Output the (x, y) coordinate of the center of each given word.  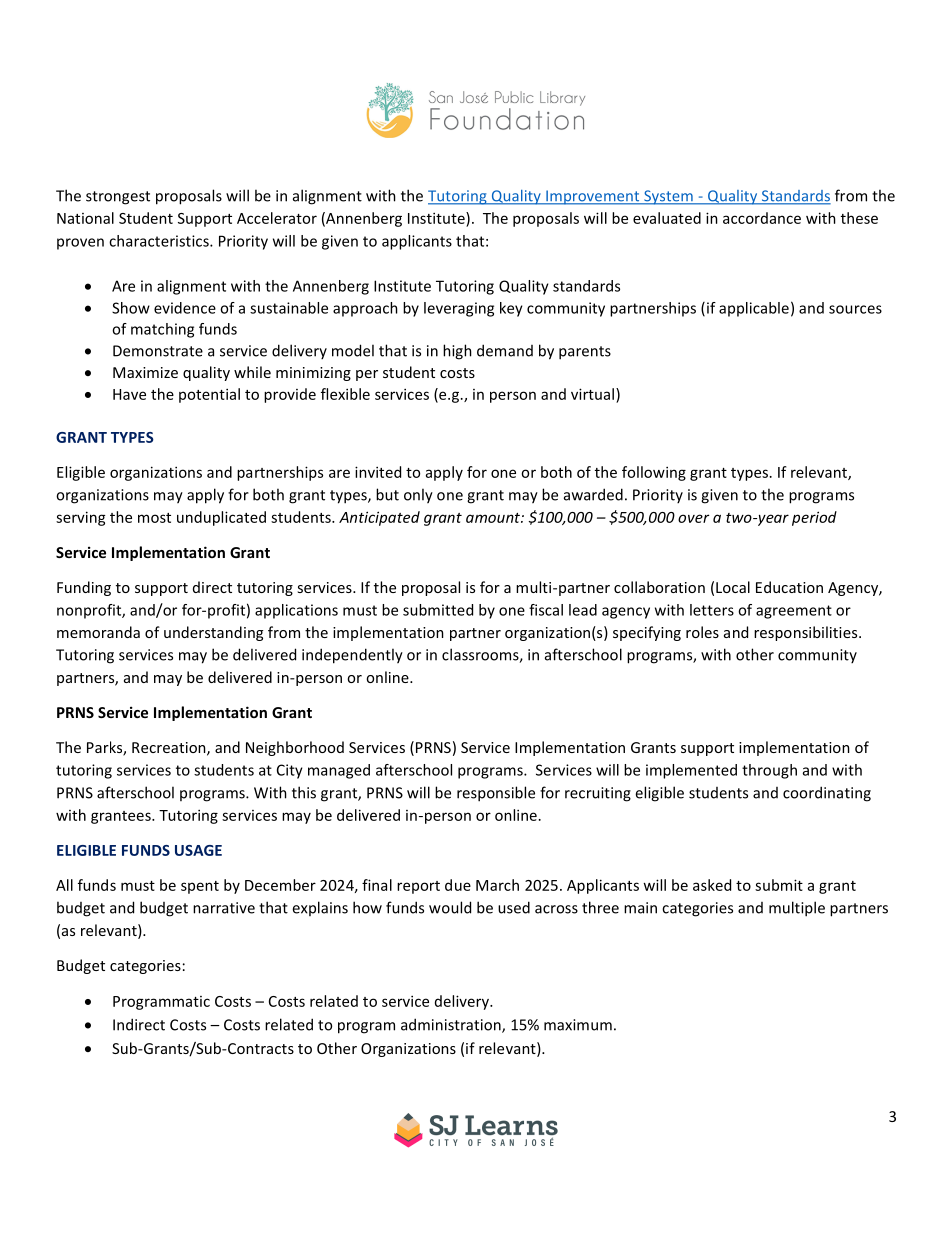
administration (452, 1025)
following (654, 473)
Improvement (593, 197)
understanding (213, 633)
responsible (496, 794)
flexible (345, 394)
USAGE (198, 850)
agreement (794, 612)
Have (129, 394)
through (769, 771)
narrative (224, 908)
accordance (762, 218)
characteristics (160, 241)
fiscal (546, 610)
